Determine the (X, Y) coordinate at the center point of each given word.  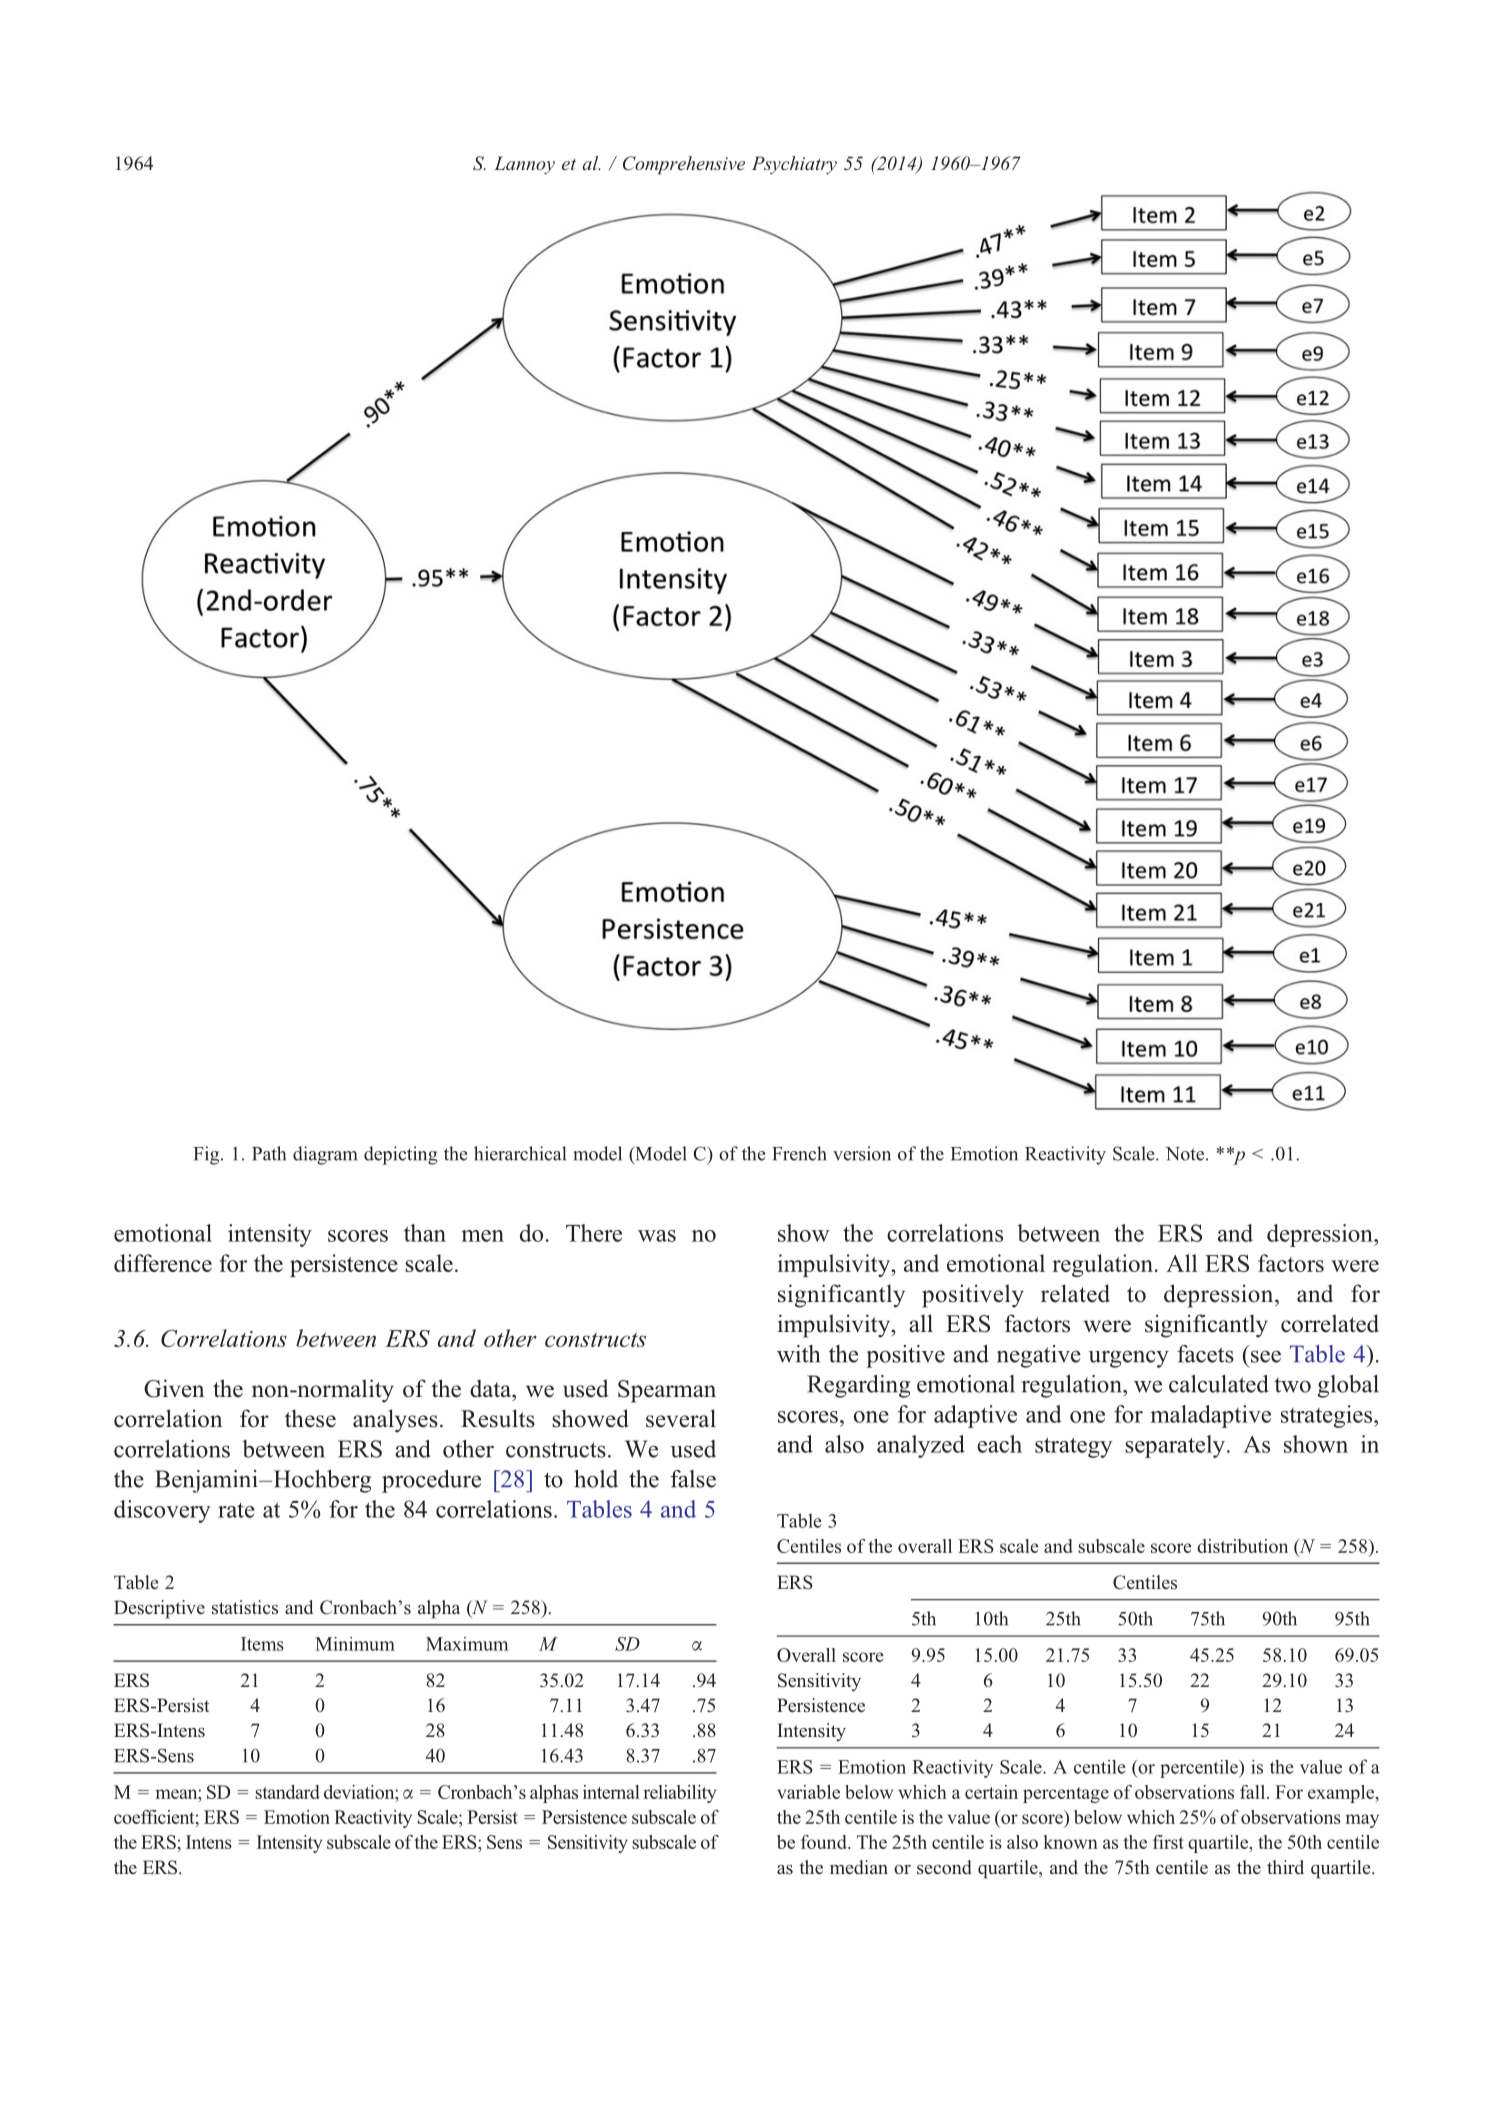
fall (1254, 1792)
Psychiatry (794, 165)
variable (808, 1792)
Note (1185, 1154)
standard (287, 1792)
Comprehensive (684, 165)
